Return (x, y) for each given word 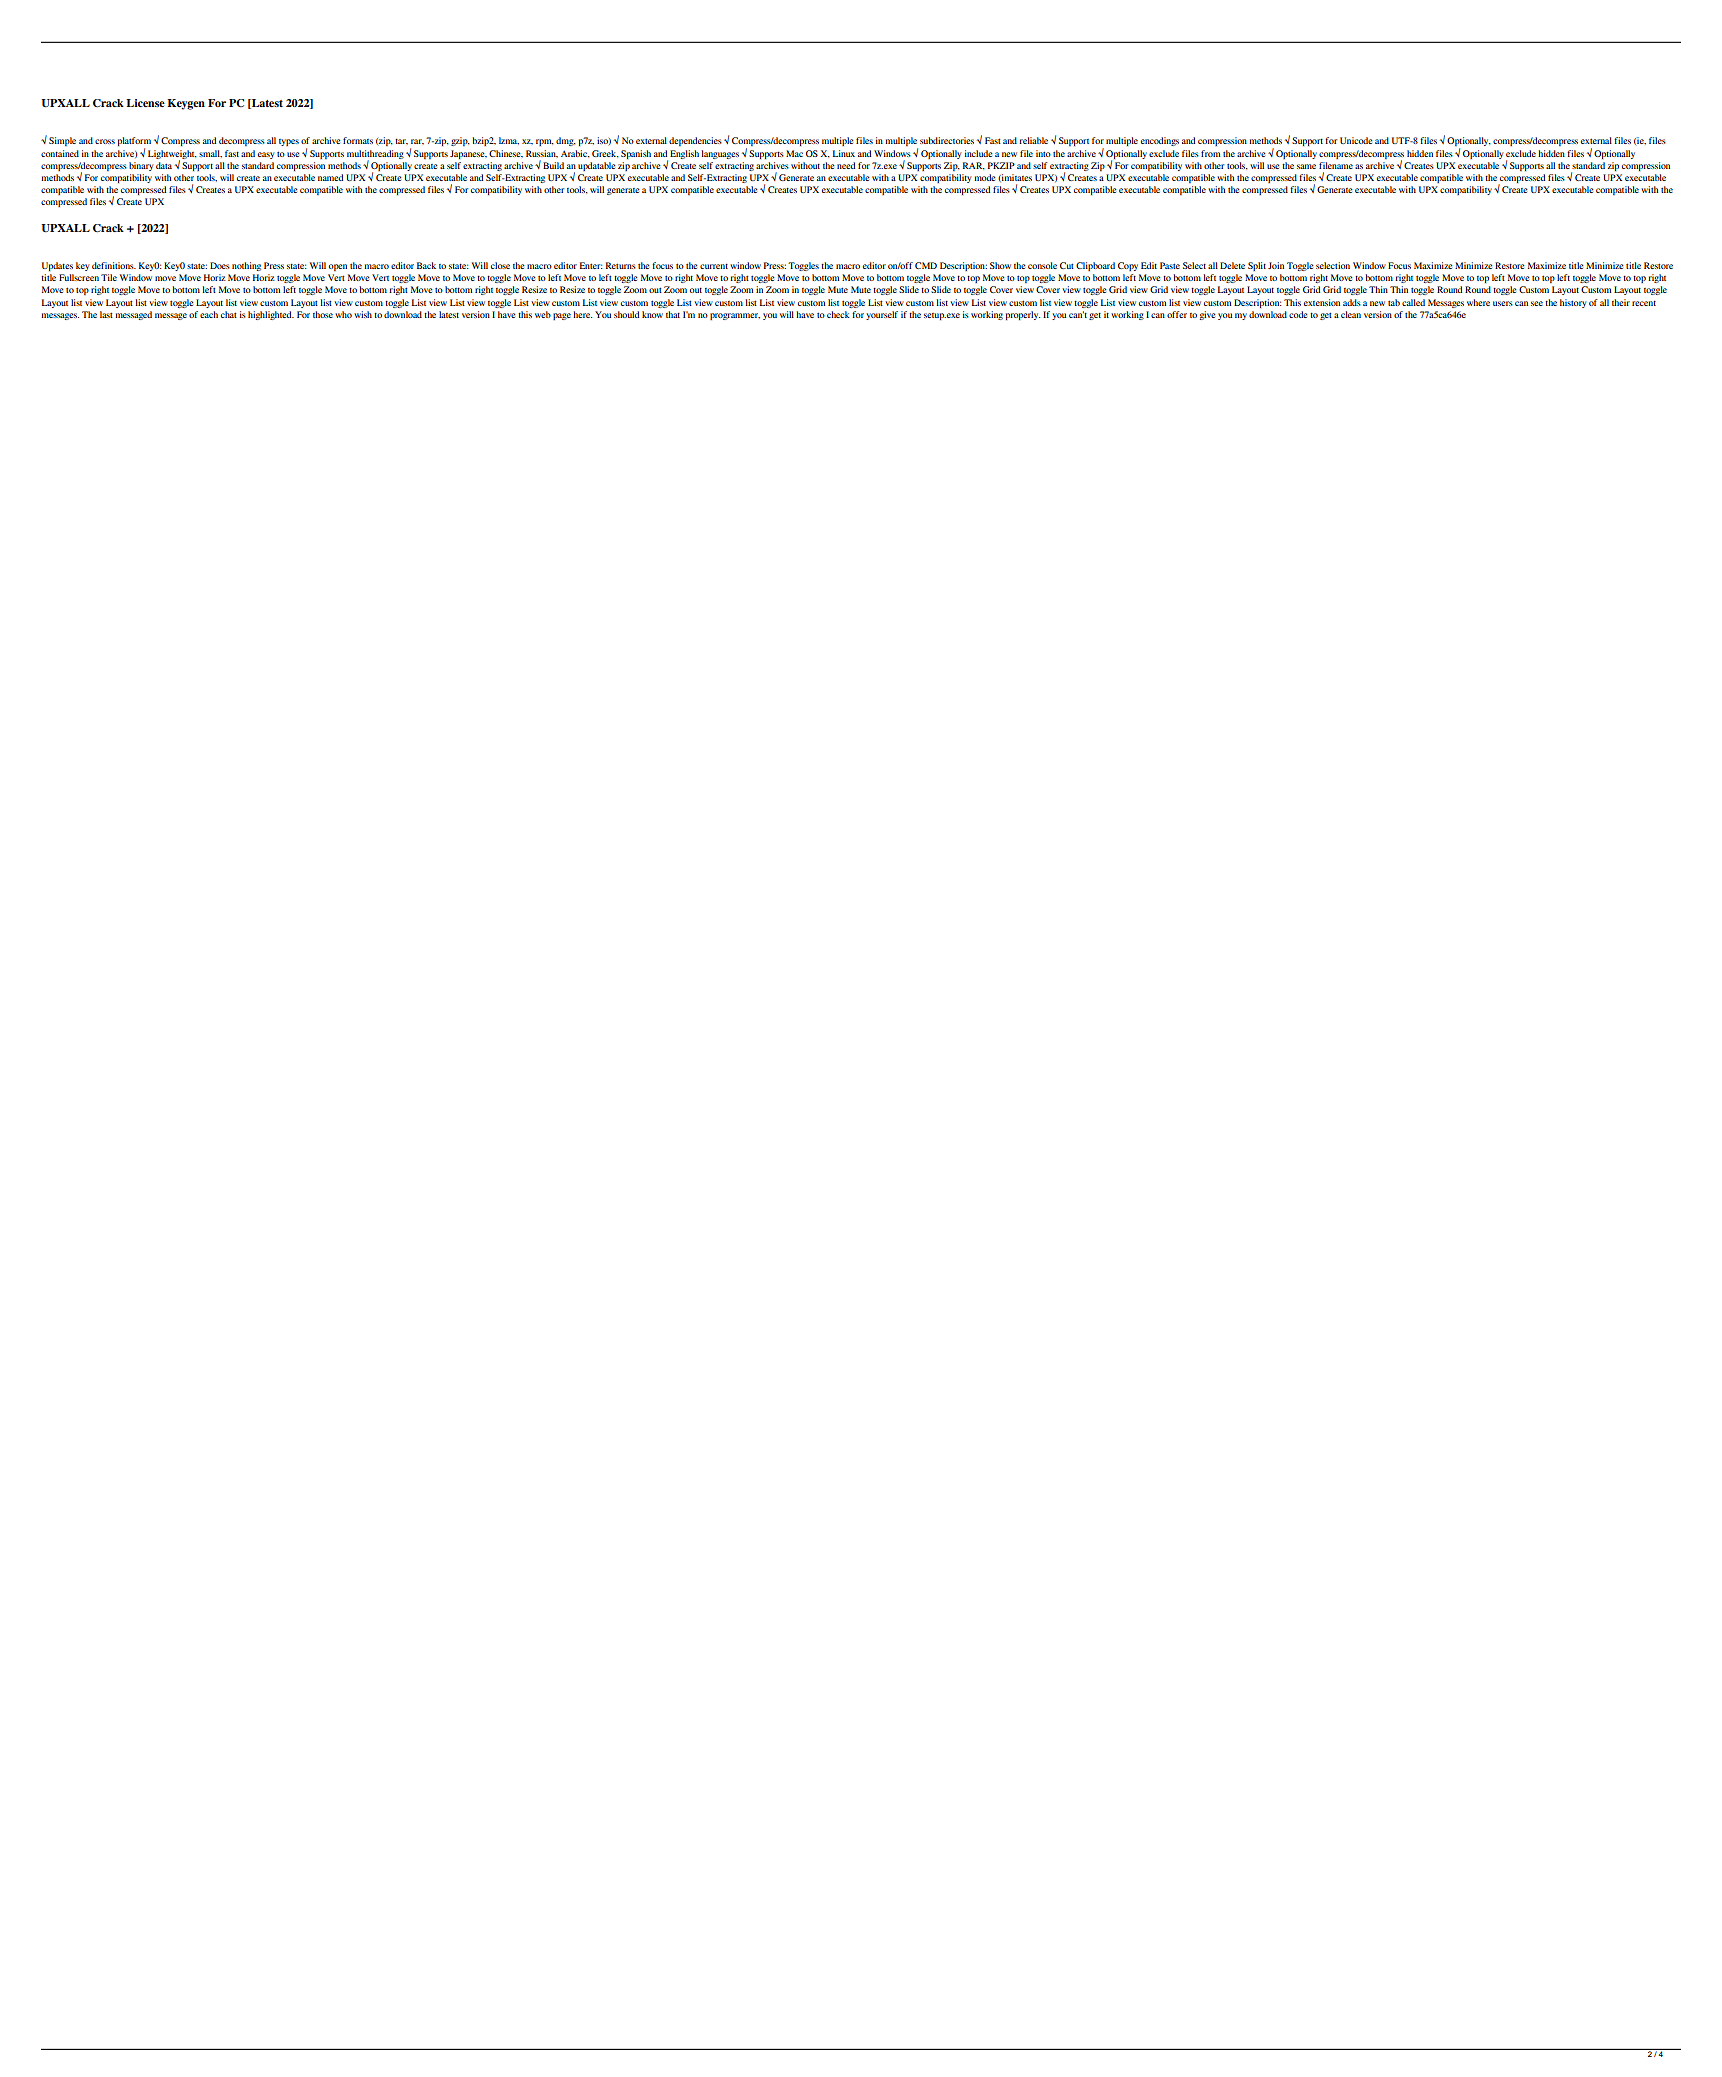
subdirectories (947, 140)
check (838, 314)
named (330, 177)
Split (1257, 266)
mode (985, 177)
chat (229, 314)
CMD (926, 265)
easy (266, 155)
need (846, 165)
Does (220, 265)
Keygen (186, 104)
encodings (1160, 141)
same (1306, 166)
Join (1276, 265)
